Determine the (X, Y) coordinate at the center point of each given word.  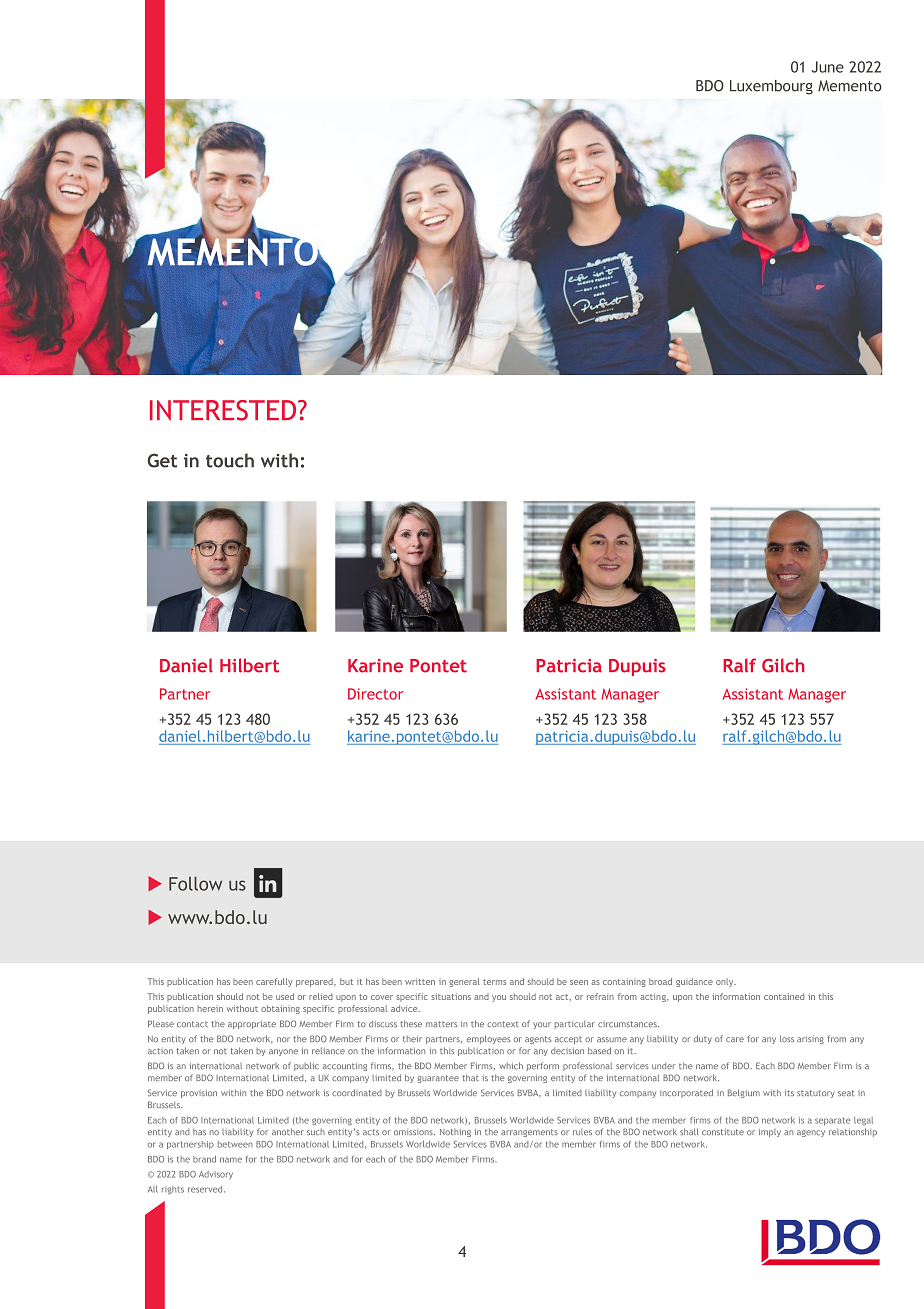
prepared (315, 982)
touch (230, 460)
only (726, 982)
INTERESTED (224, 410)
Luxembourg (771, 87)
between (235, 1144)
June (828, 67)
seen (579, 982)
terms (494, 982)
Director (375, 694)
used (285, 996)
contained (784, 996)
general (464, 982)
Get (162, 460)
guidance (694, 982)
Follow (195, 884)
